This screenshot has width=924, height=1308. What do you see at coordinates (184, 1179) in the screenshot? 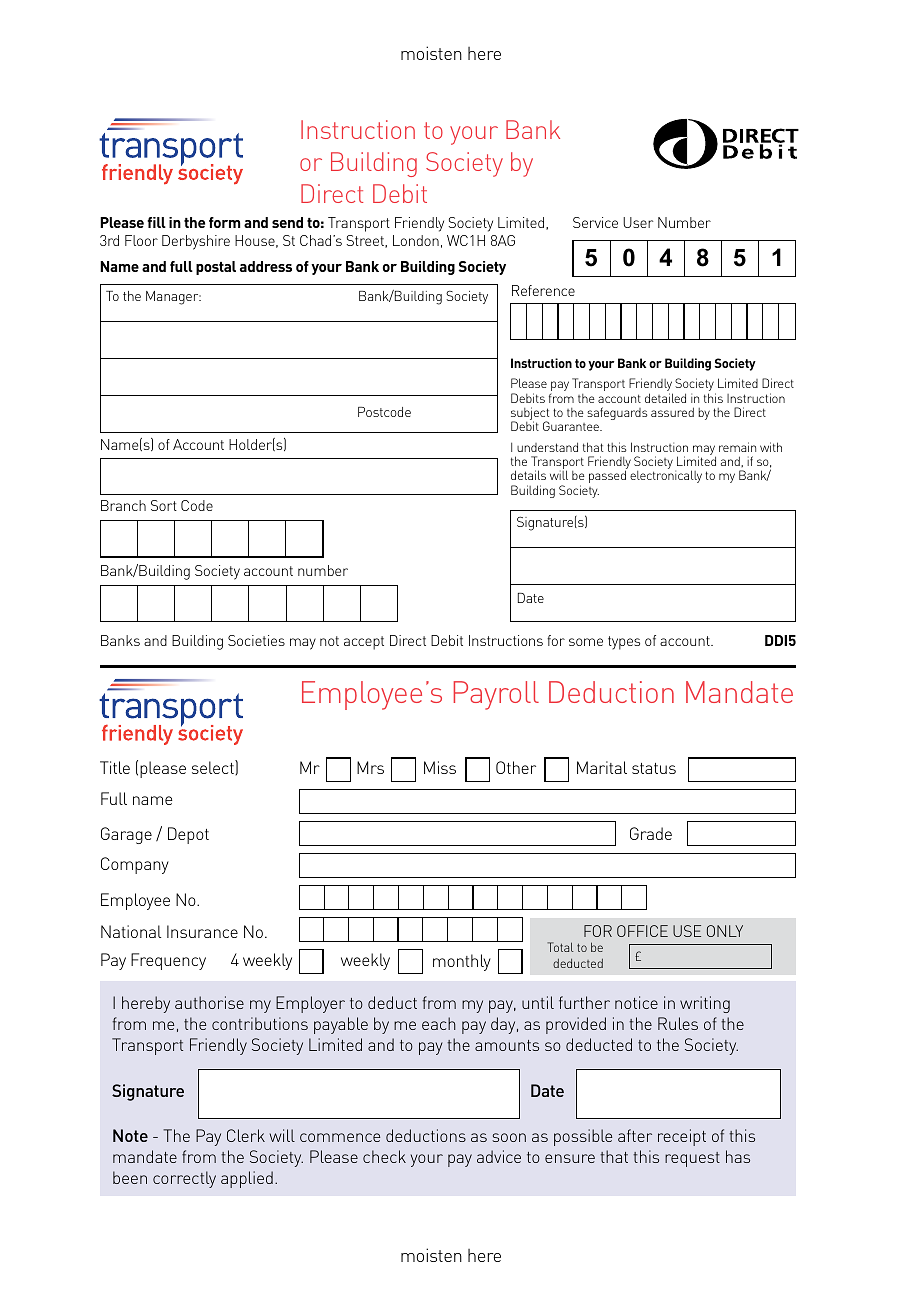
I see `correctly` at bounding box center [184, 1179].
